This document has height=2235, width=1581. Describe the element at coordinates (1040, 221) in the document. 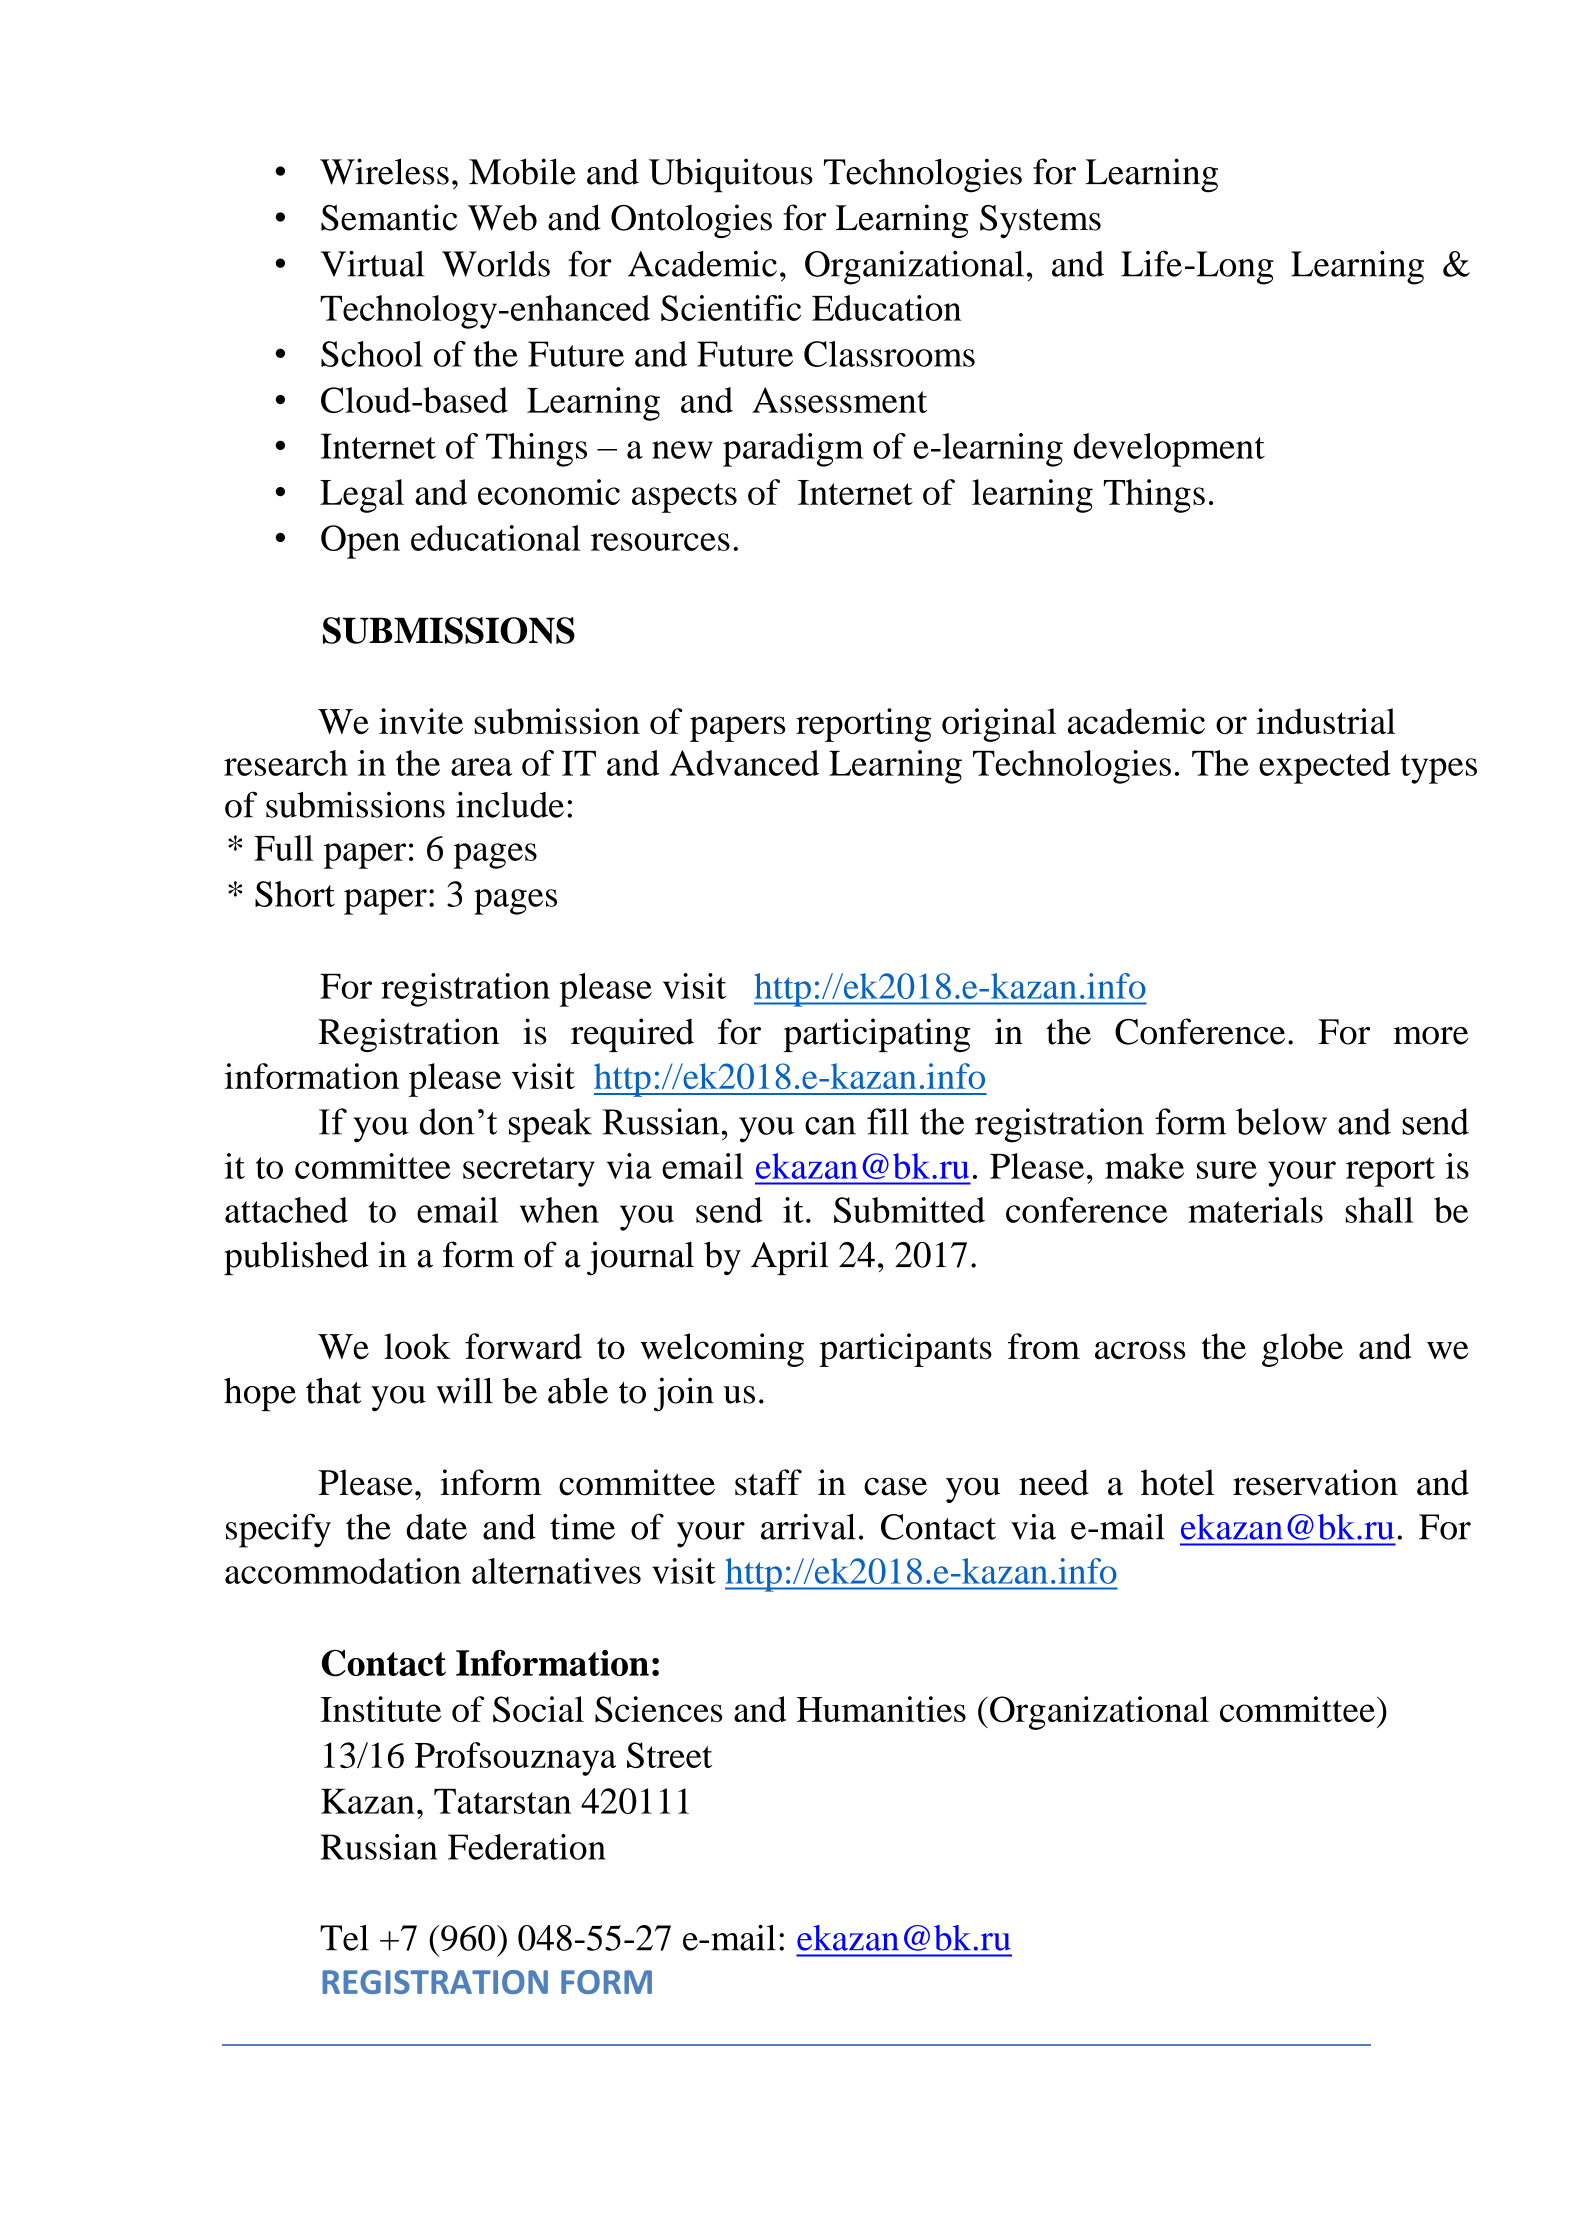

I see `Systems` at that location.
